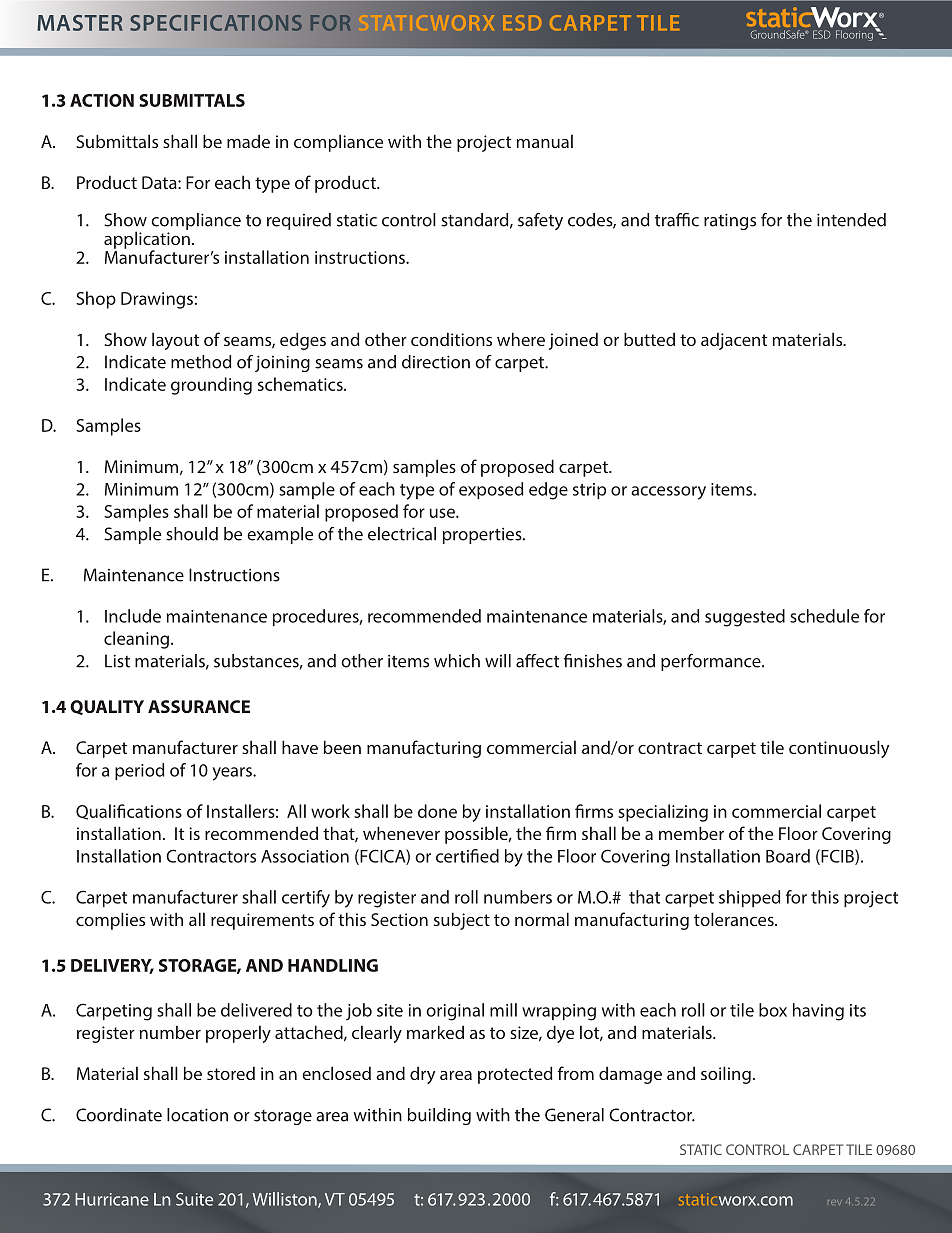 This screenshot has width=952, height=1233. I want to click on ratings, so click(730, 221).
